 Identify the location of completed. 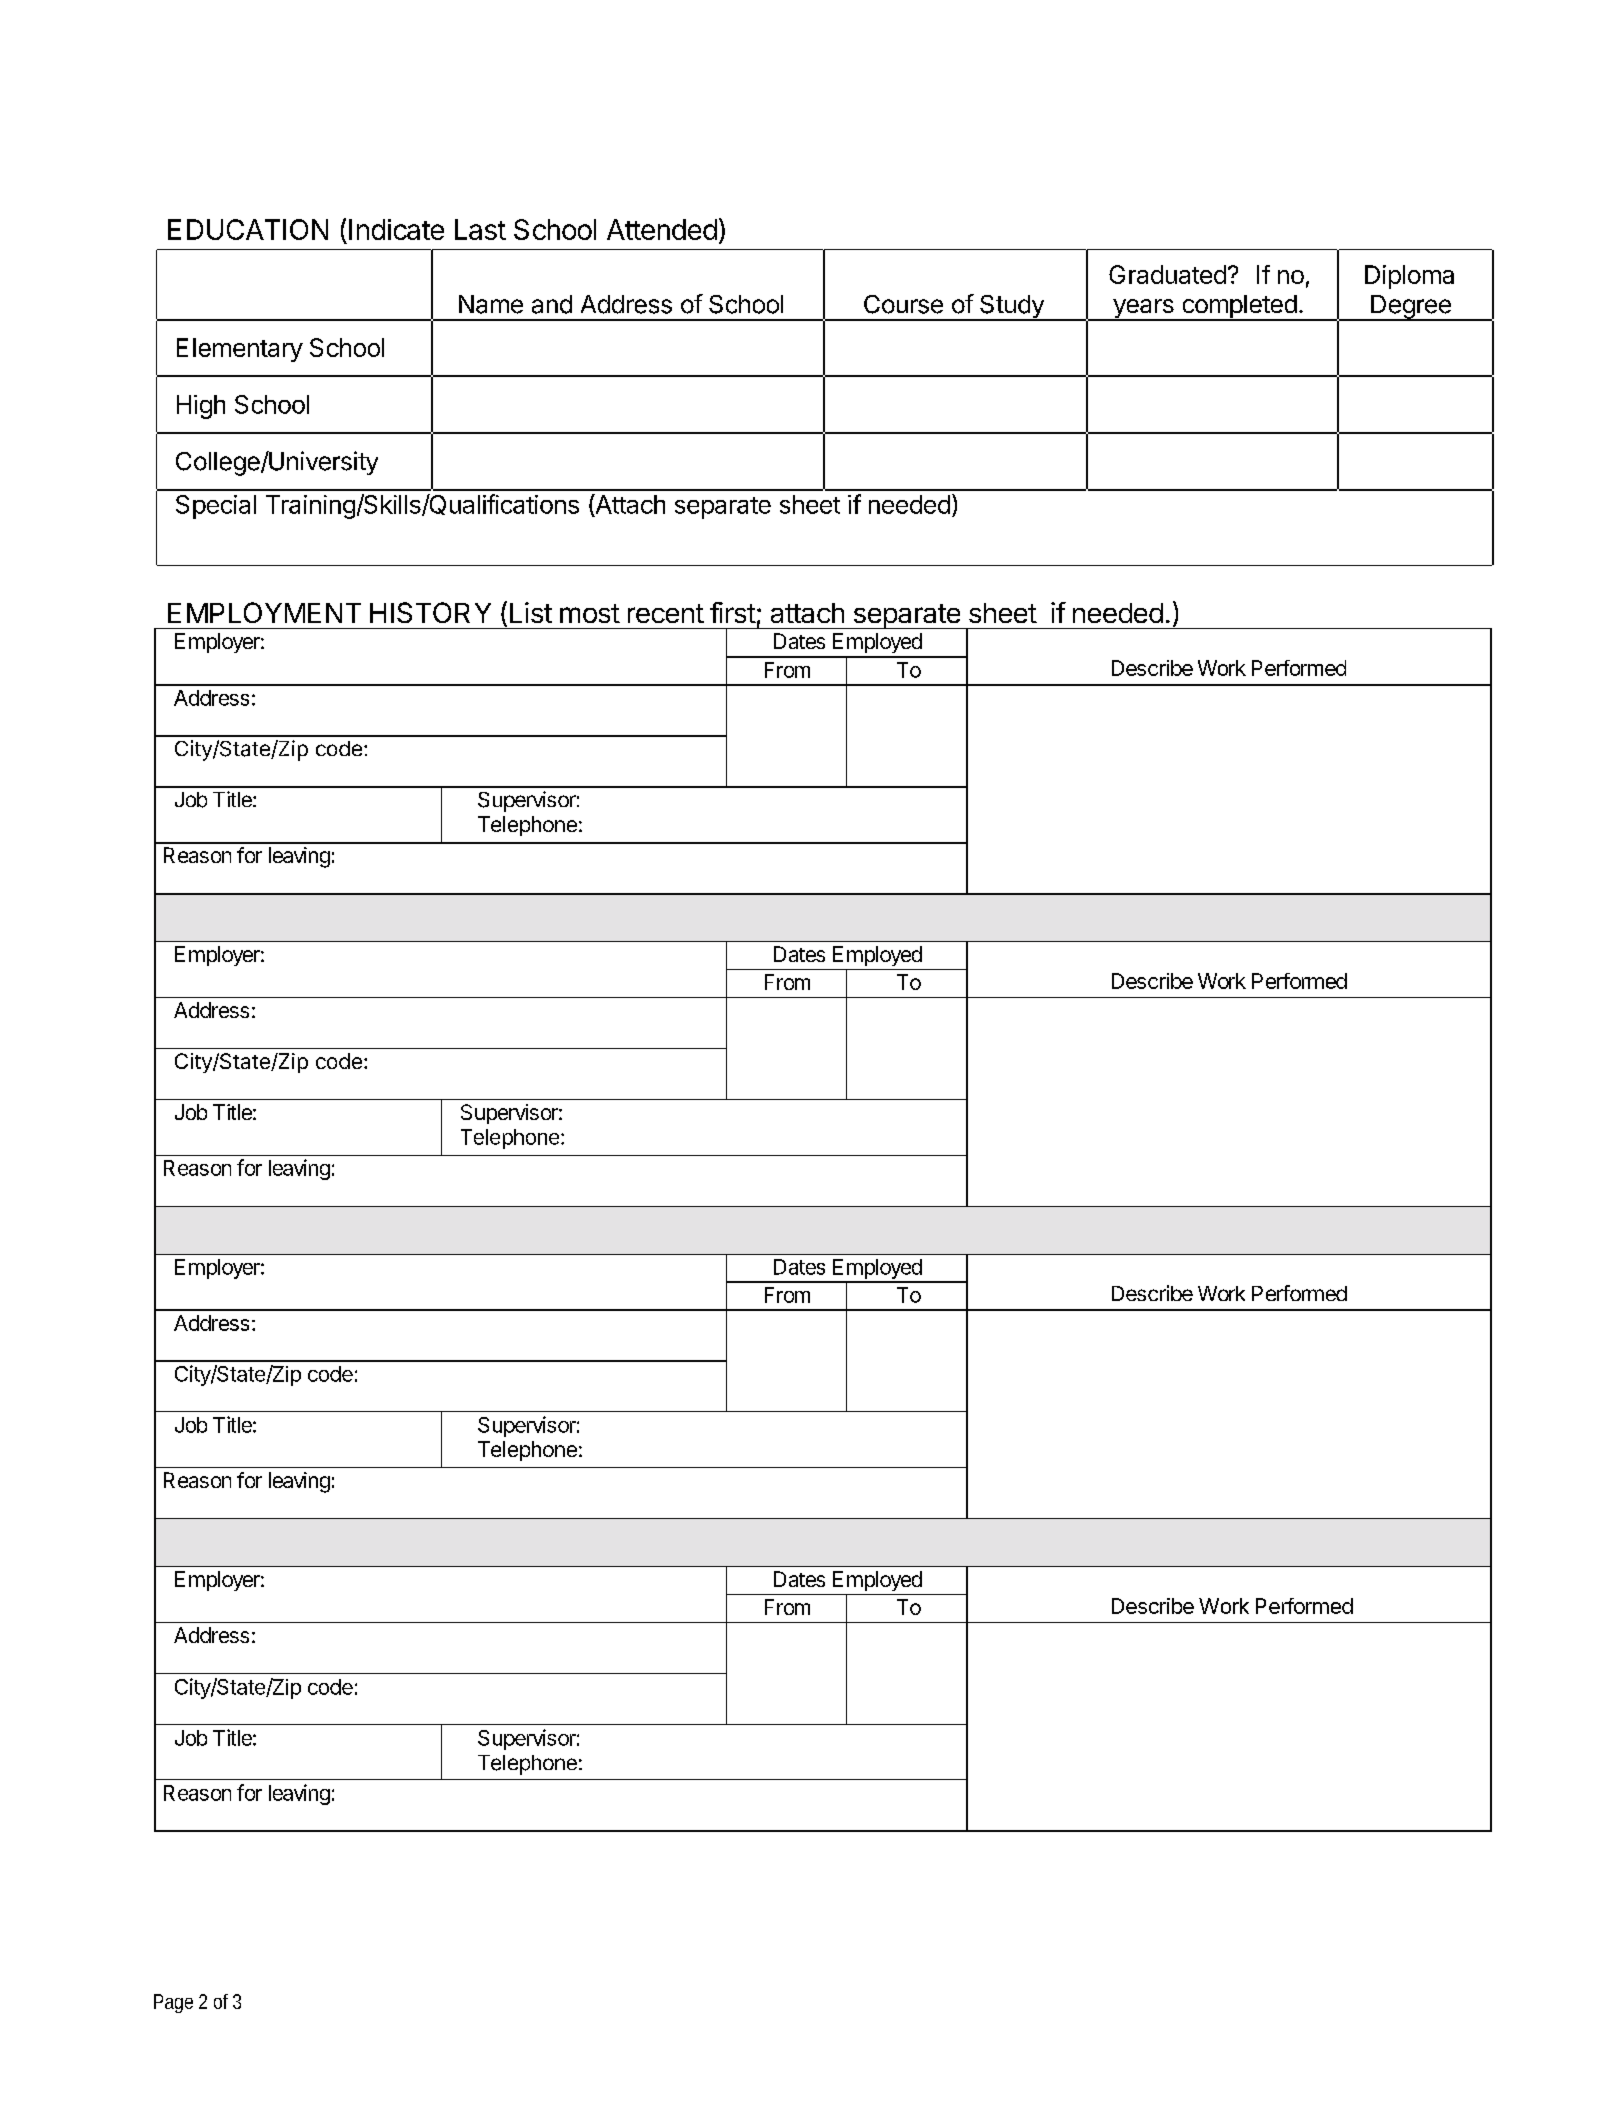
(1239, 308).
